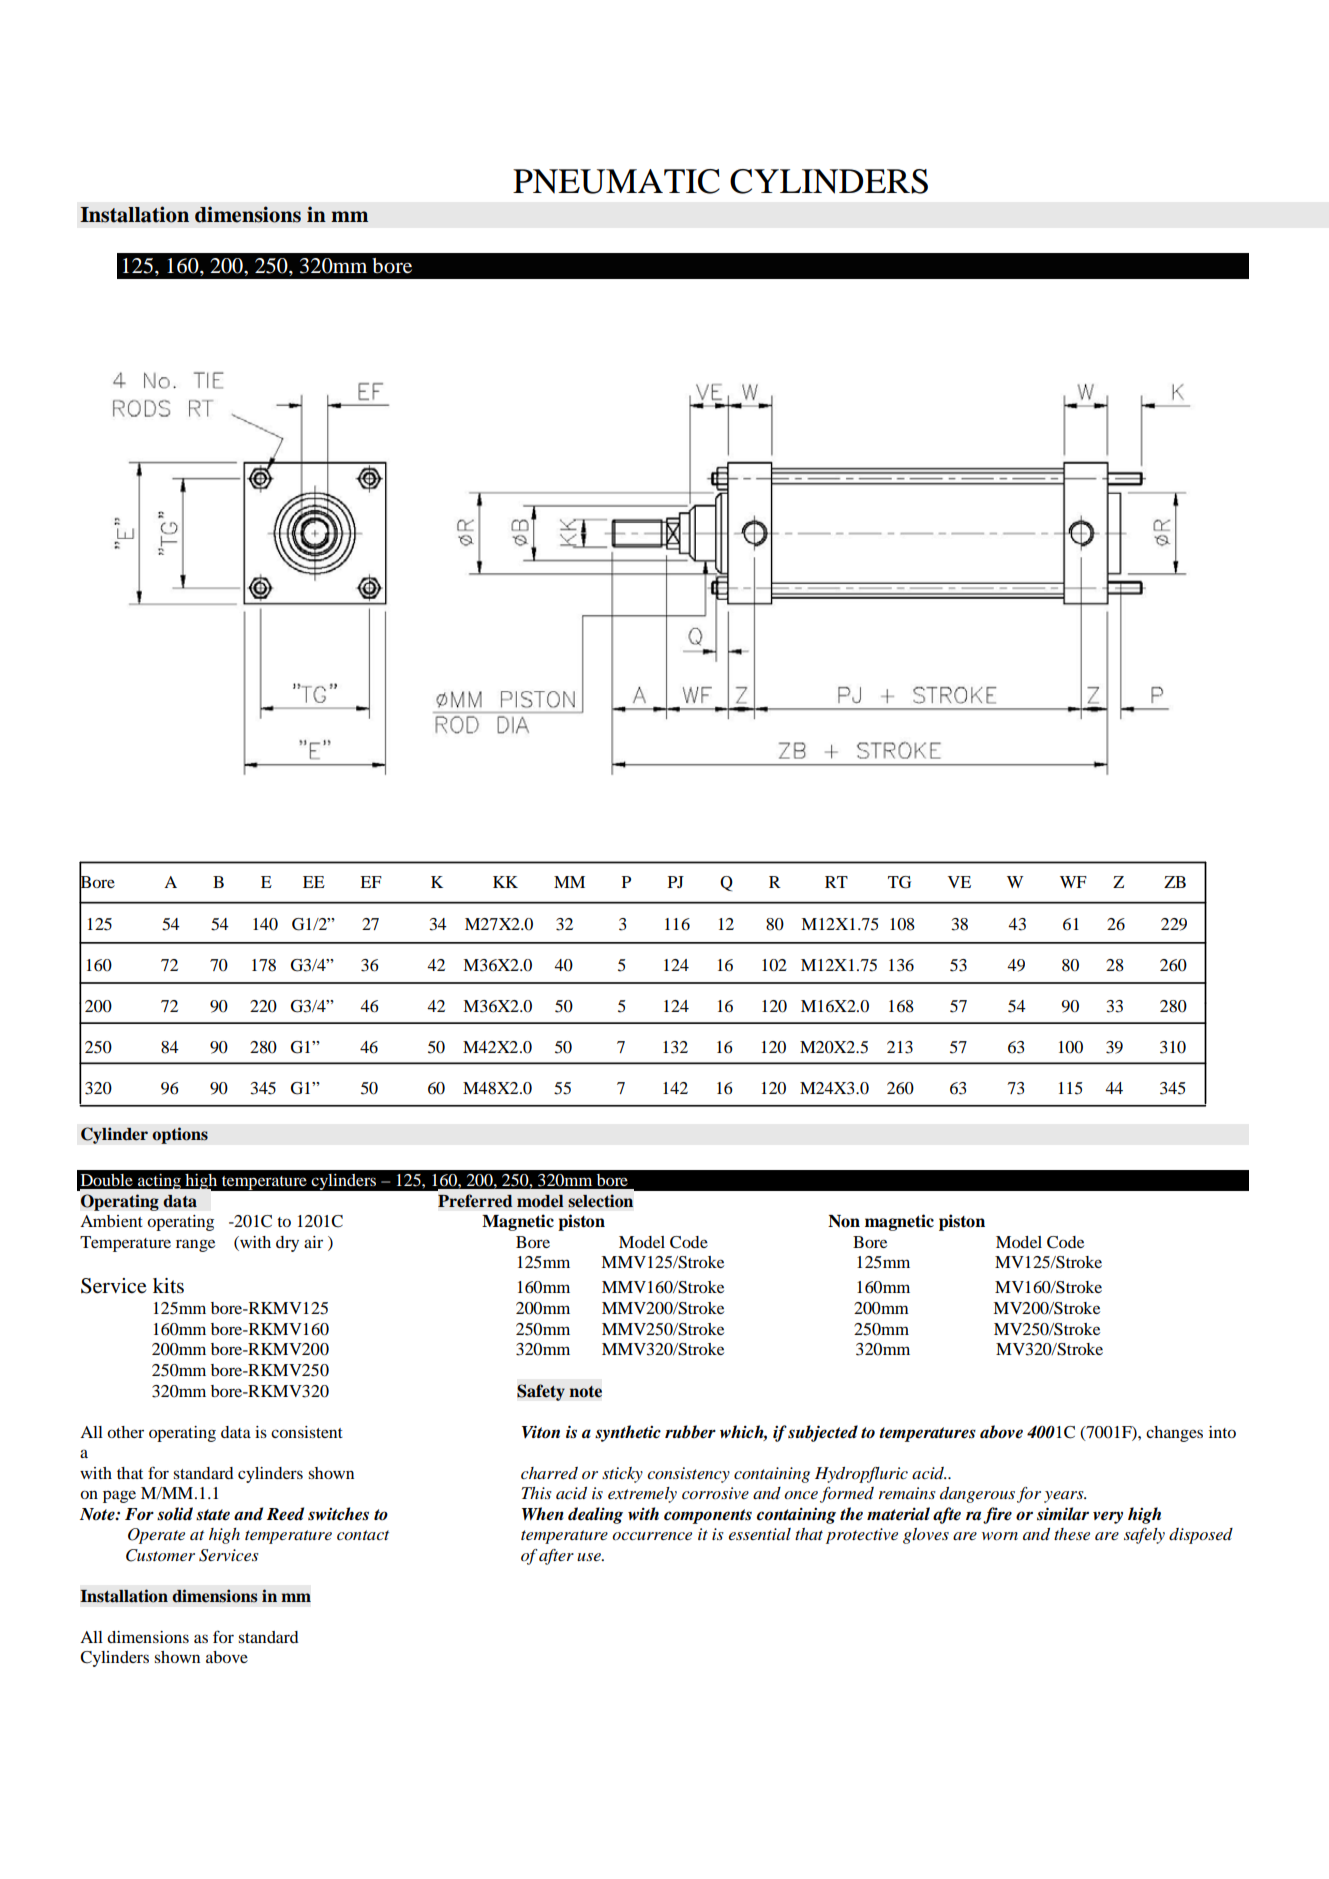 Image resolution: width=1329 pixels, height=1879 pixels. Describe the element at coordinates (213, 1515) in the screenshot. I see `state` at that location.
